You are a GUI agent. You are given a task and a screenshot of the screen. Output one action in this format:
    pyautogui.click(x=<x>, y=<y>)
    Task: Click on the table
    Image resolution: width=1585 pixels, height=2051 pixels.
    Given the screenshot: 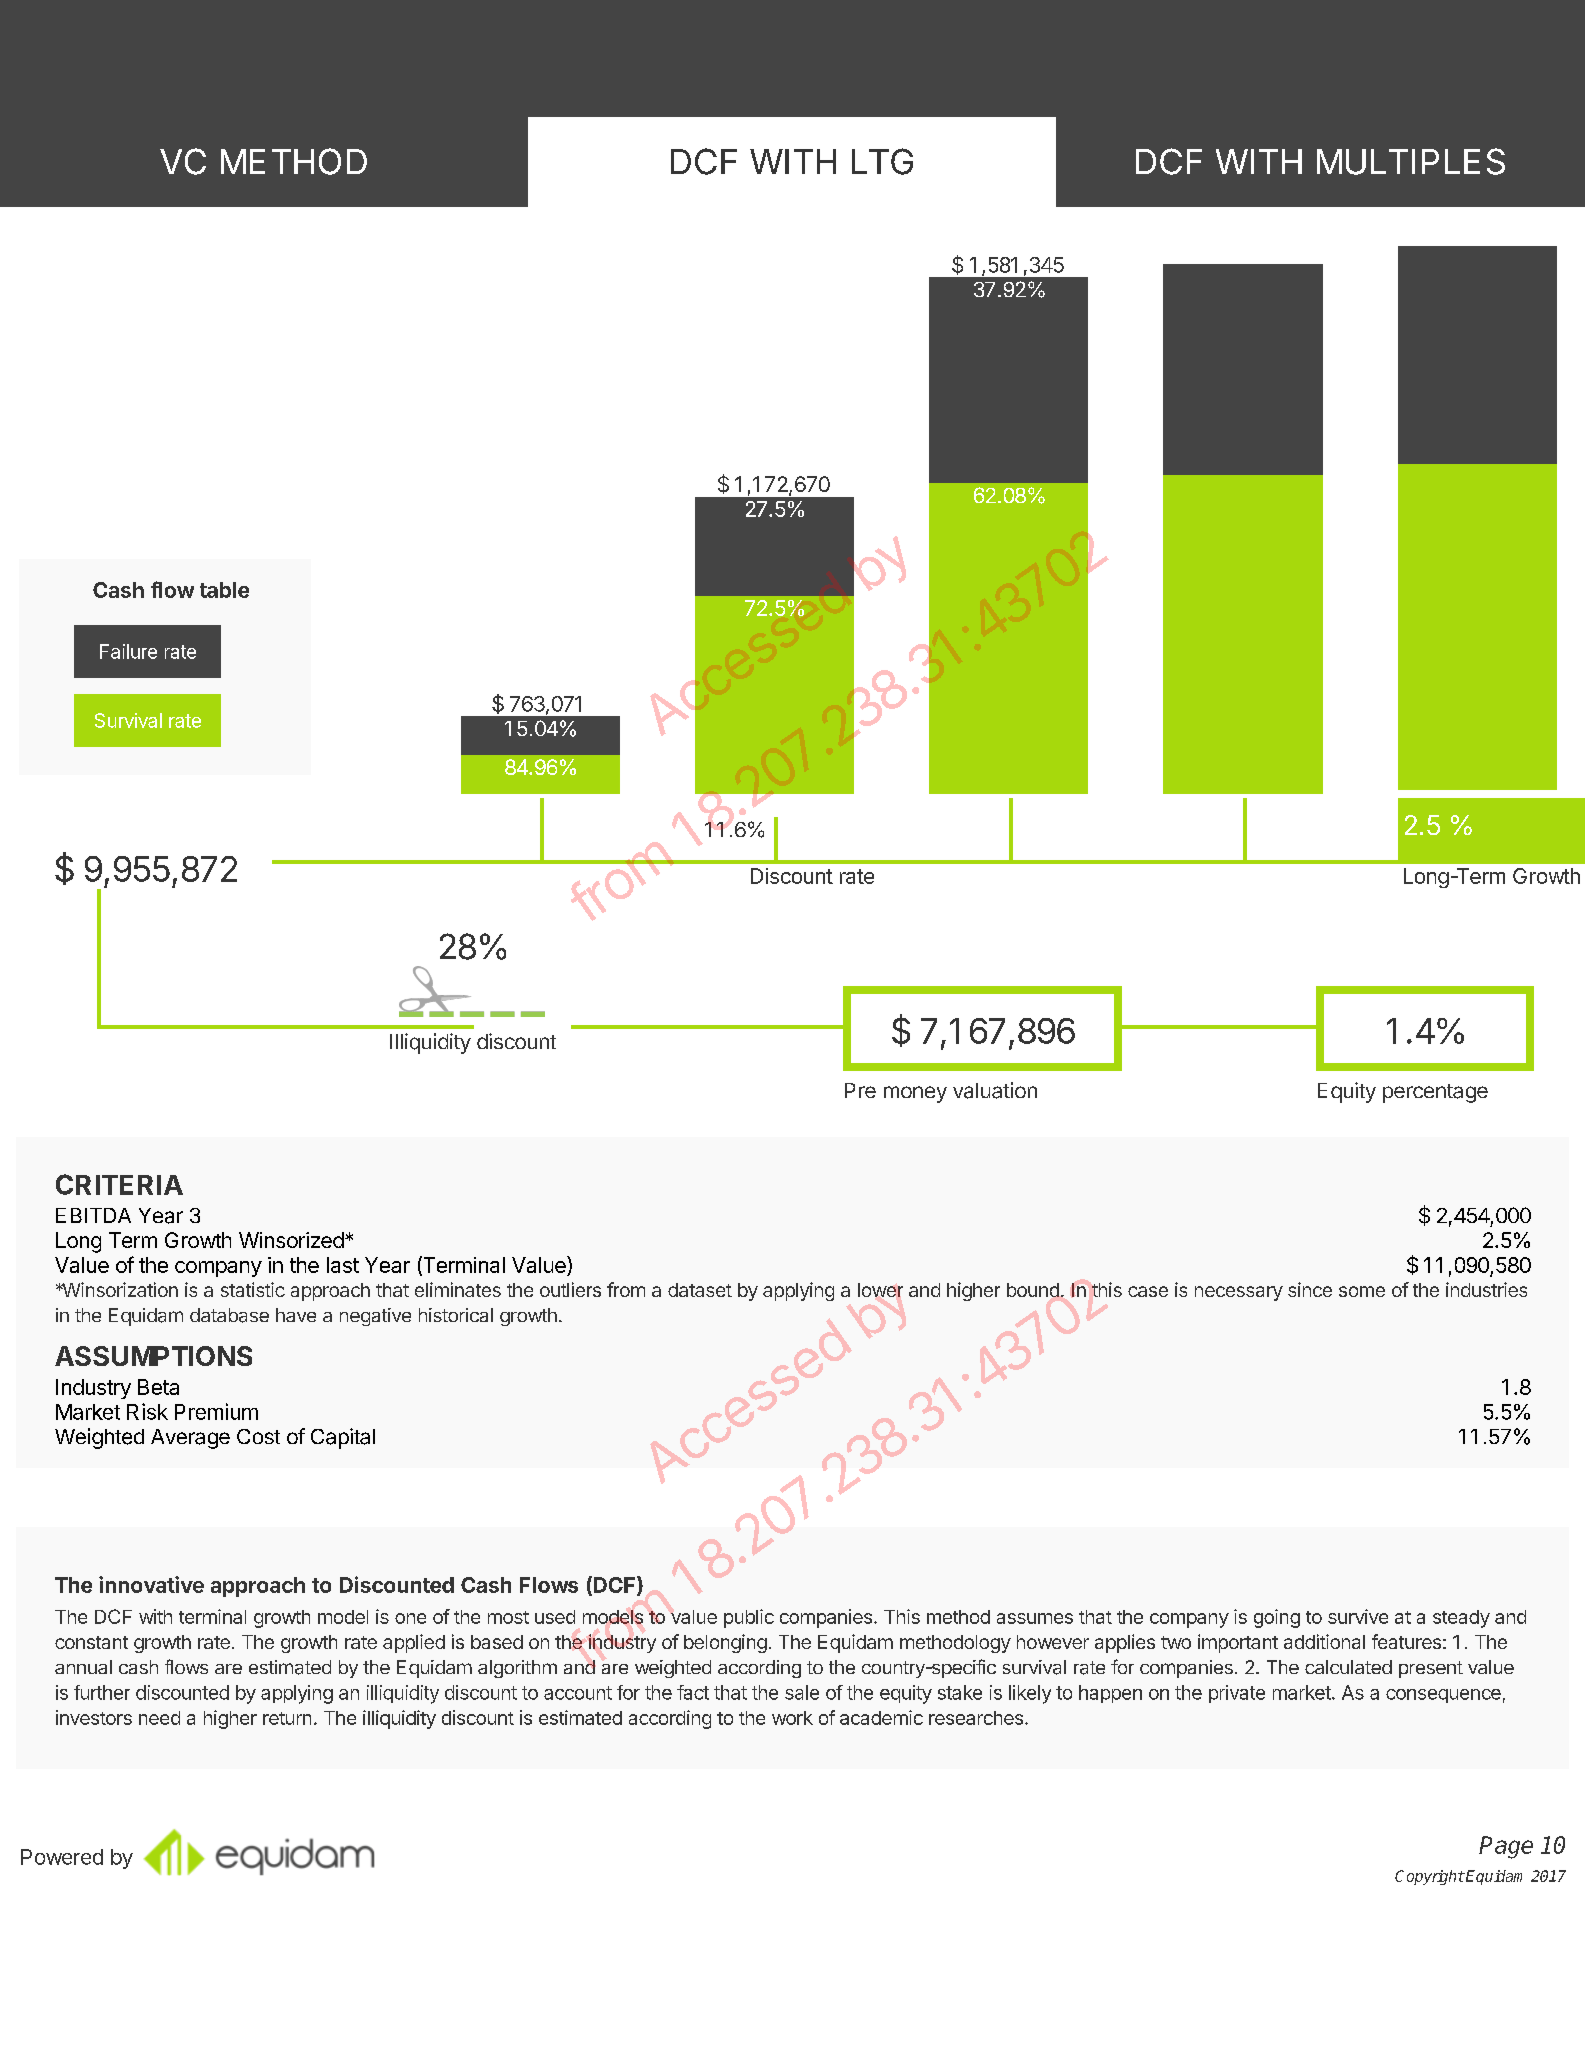 What is the action you would take?
    pyautogui.click(x=224, y=590)
